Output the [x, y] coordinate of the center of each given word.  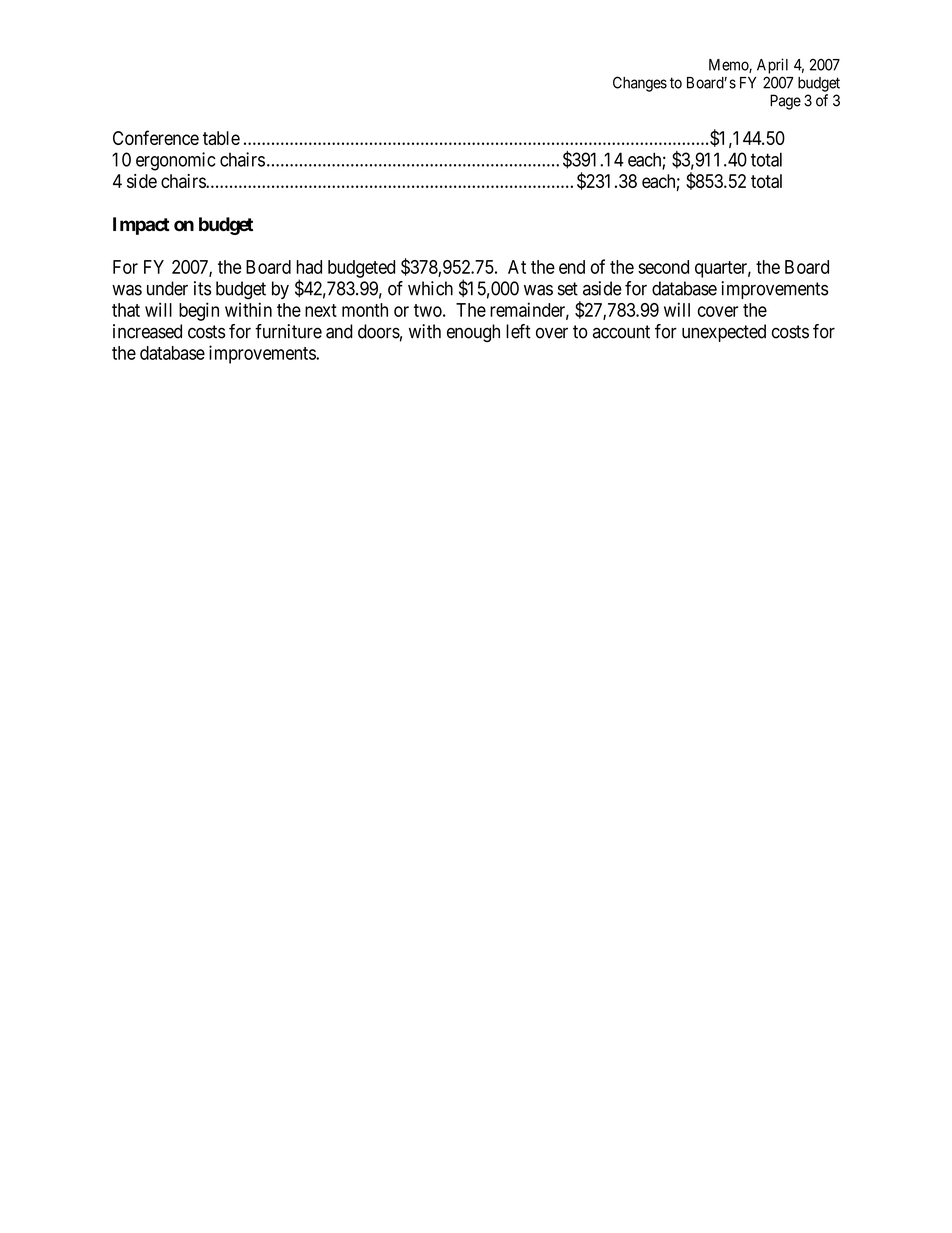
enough [473, 333]
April [772, 66]
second [663, 267]
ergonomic [176, 161]
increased [147, 331]
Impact [141, 226]
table [221, 138]
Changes [640, 84]
